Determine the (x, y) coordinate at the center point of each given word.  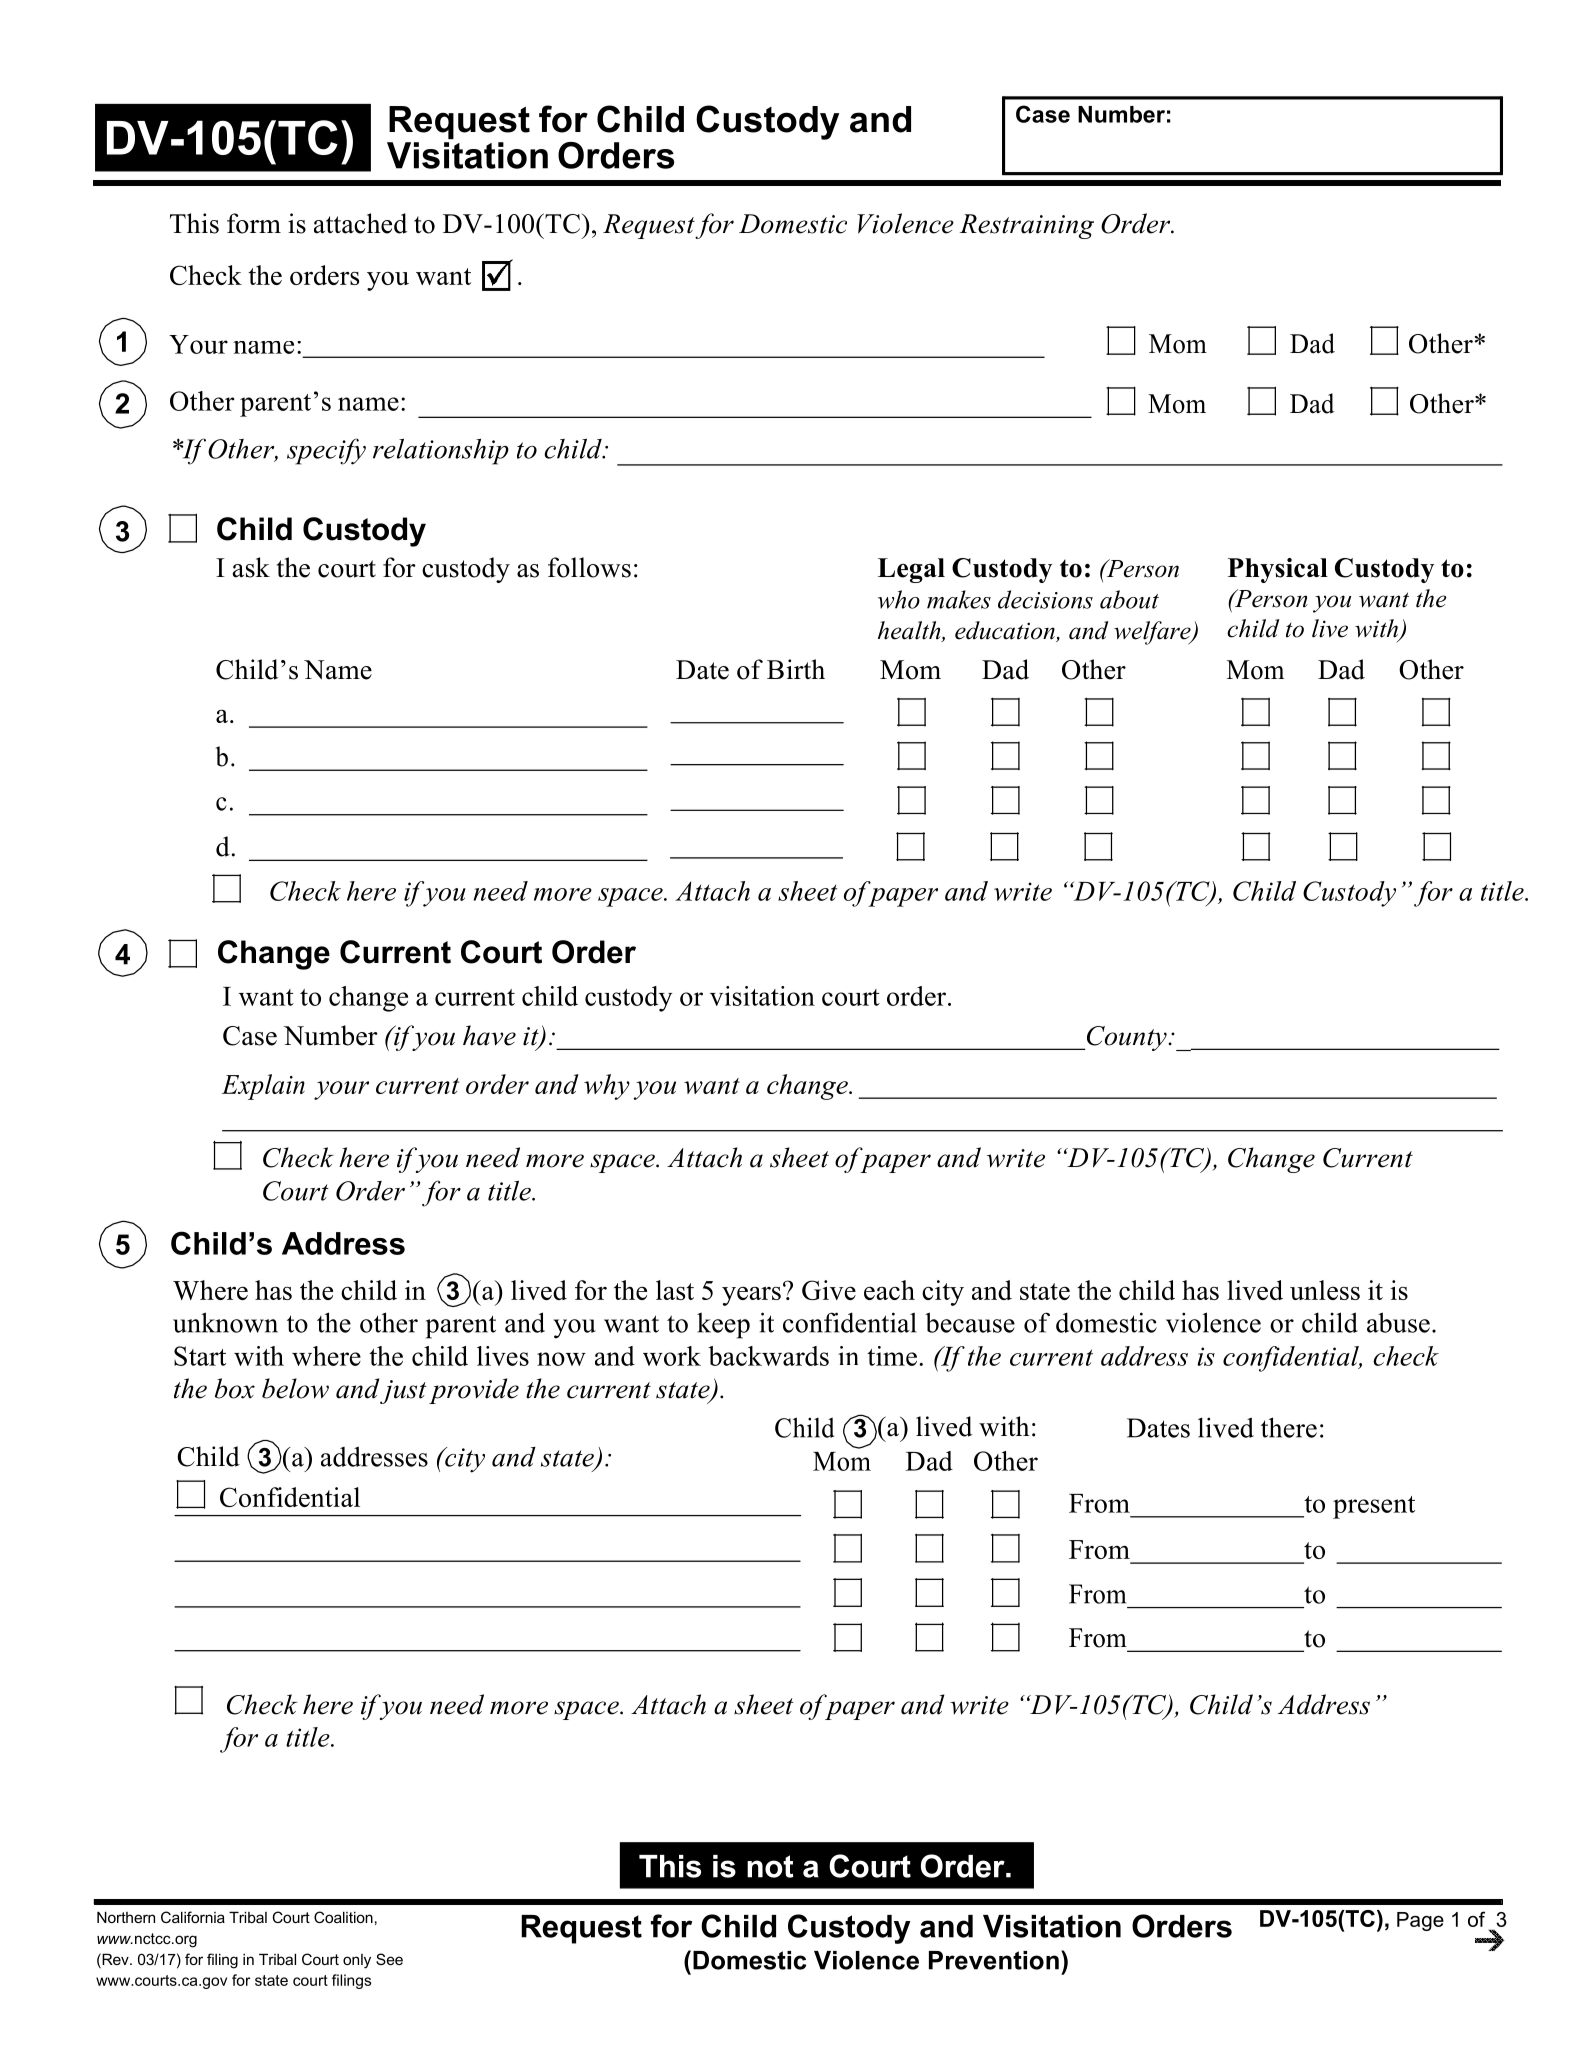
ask (251, 567)
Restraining (1027, 226)
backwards (768, 1356)
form (254, 223)
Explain (263, 1087)
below (295, 1388)
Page (1420, 1921)
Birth (796, 669)
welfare (1153, 633)
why (607, 1087)
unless (1325, 1290)
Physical (1278, 570)
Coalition (343, 1917)
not (770, 1866)
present (1374, 1507)
